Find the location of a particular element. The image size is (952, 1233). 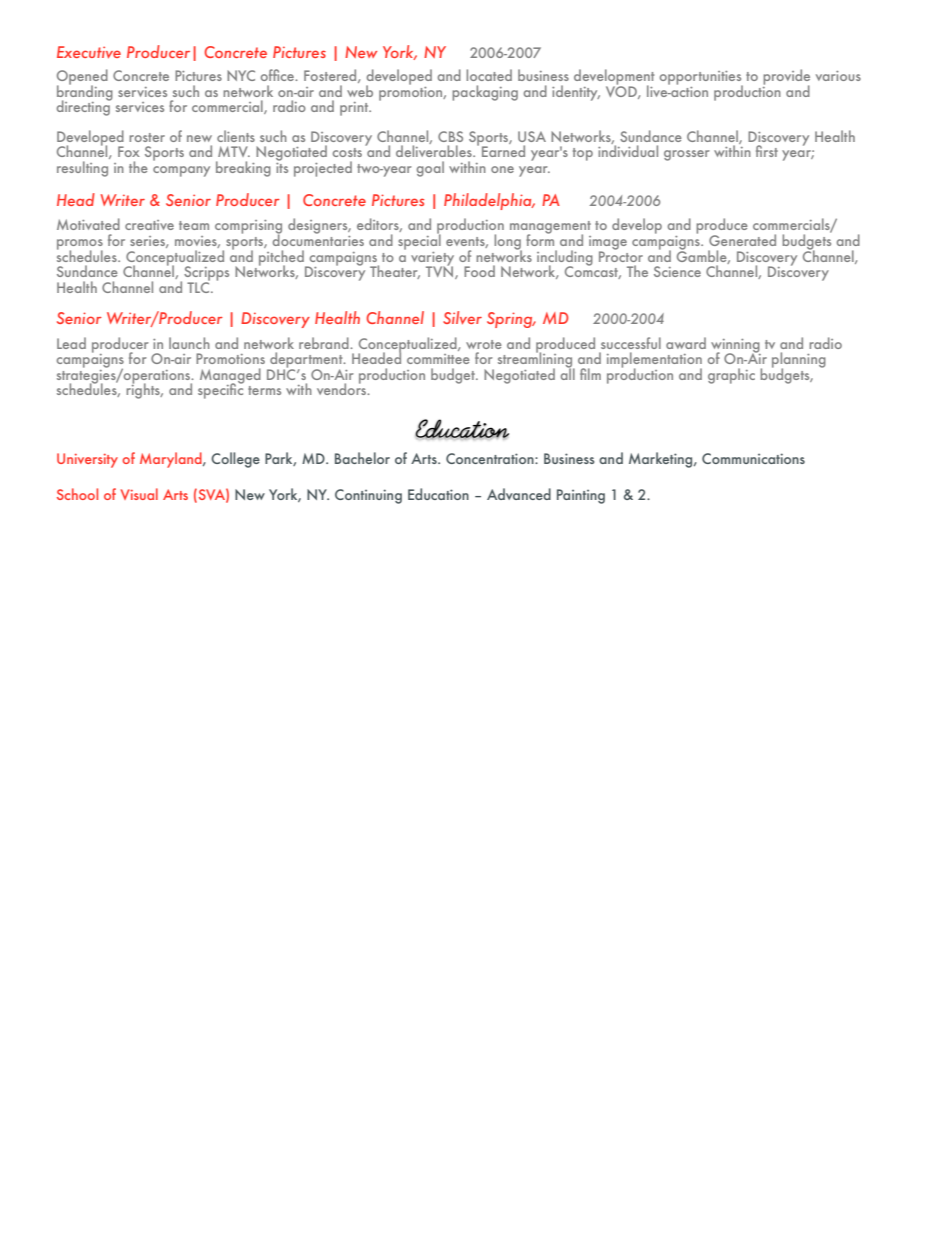

provide is located at coordinates (786, 78).
